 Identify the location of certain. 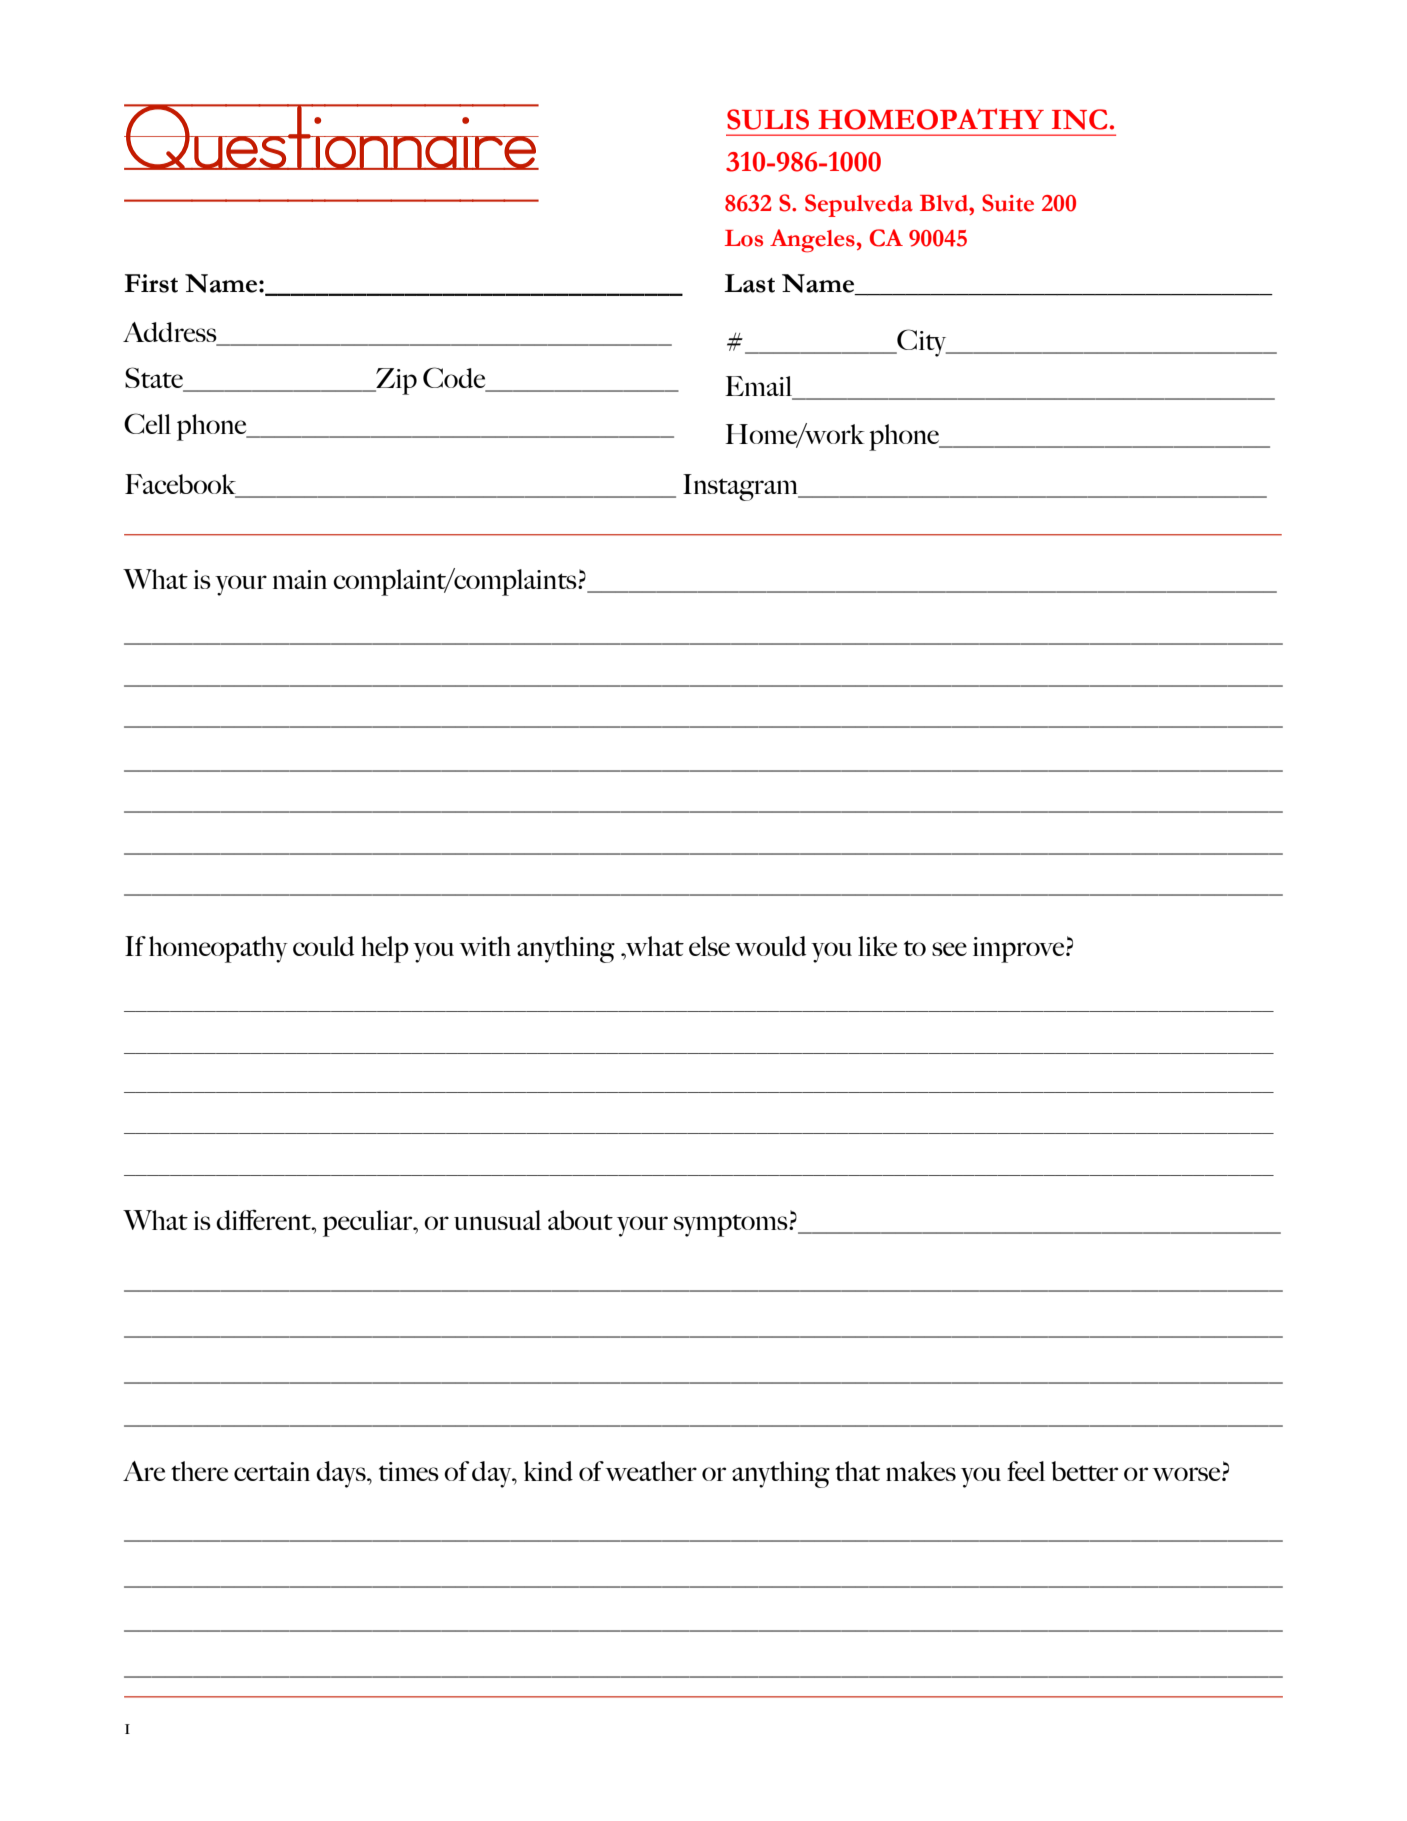
(272, 1471).
